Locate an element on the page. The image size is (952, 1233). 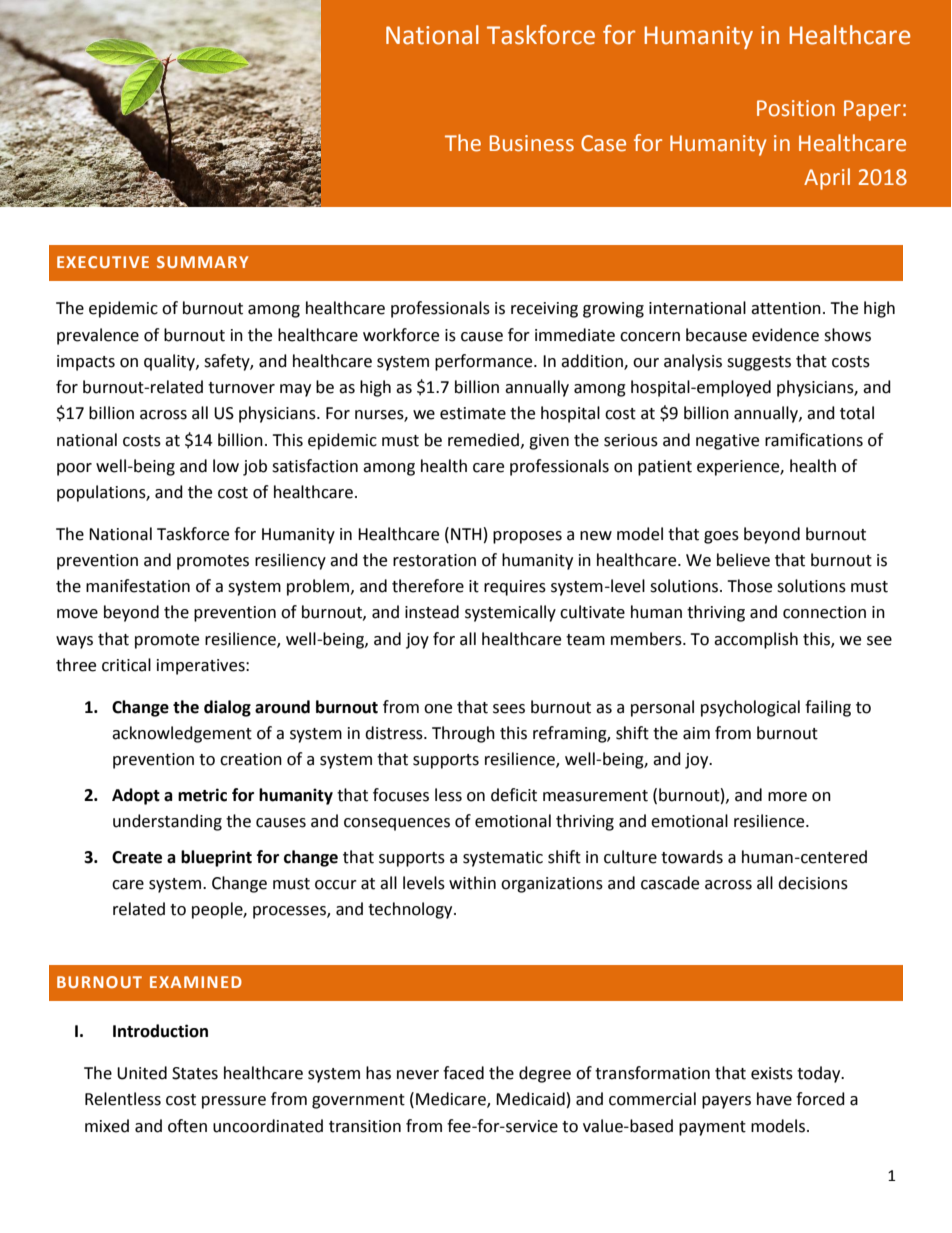
restoration is located at coordinates (434, 560).
